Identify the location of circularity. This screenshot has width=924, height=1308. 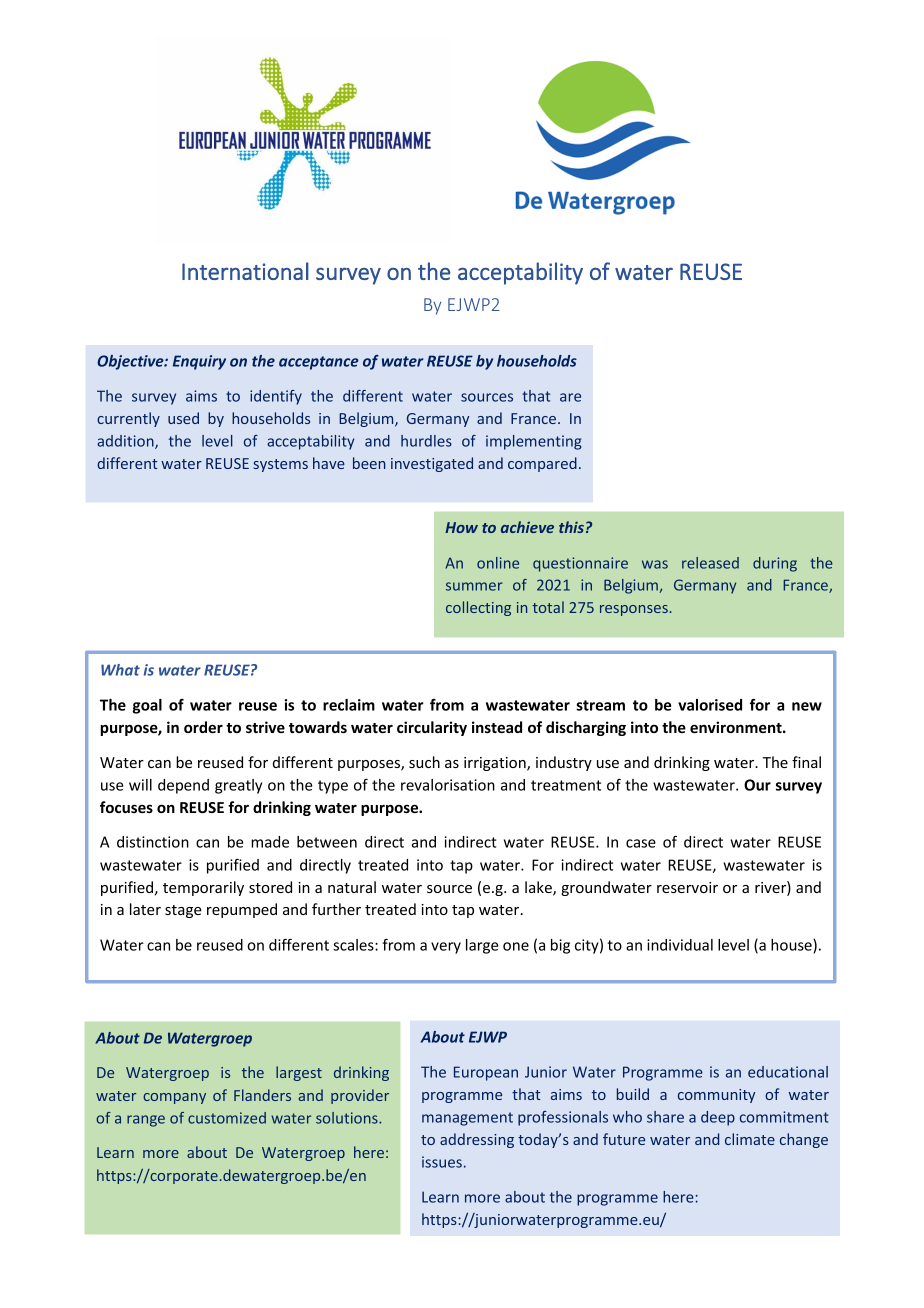
(432, 728).
